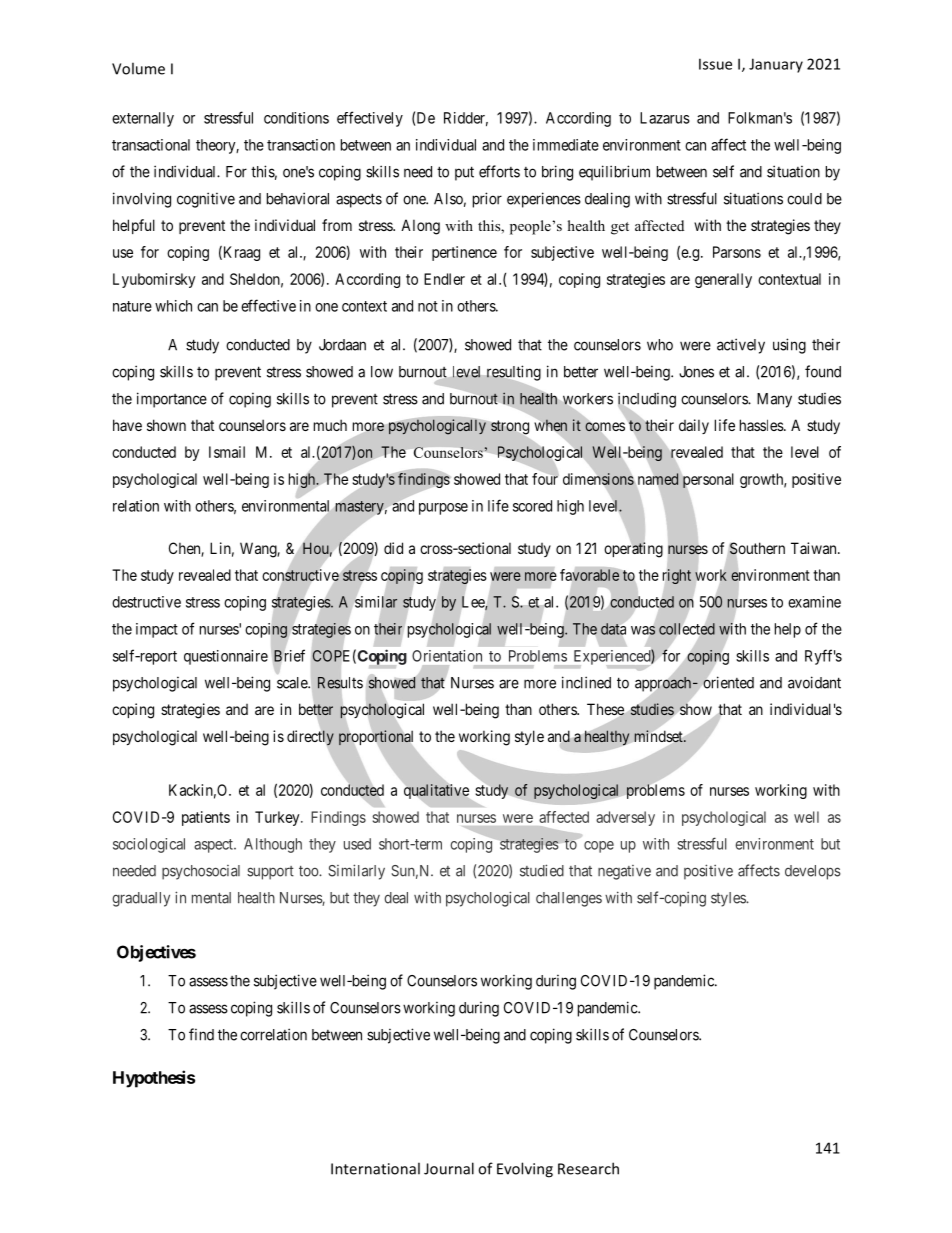 The image size is (952, 1233). Describe the element at coordinates (143, 119) in the document. I see `externally` at that location.
